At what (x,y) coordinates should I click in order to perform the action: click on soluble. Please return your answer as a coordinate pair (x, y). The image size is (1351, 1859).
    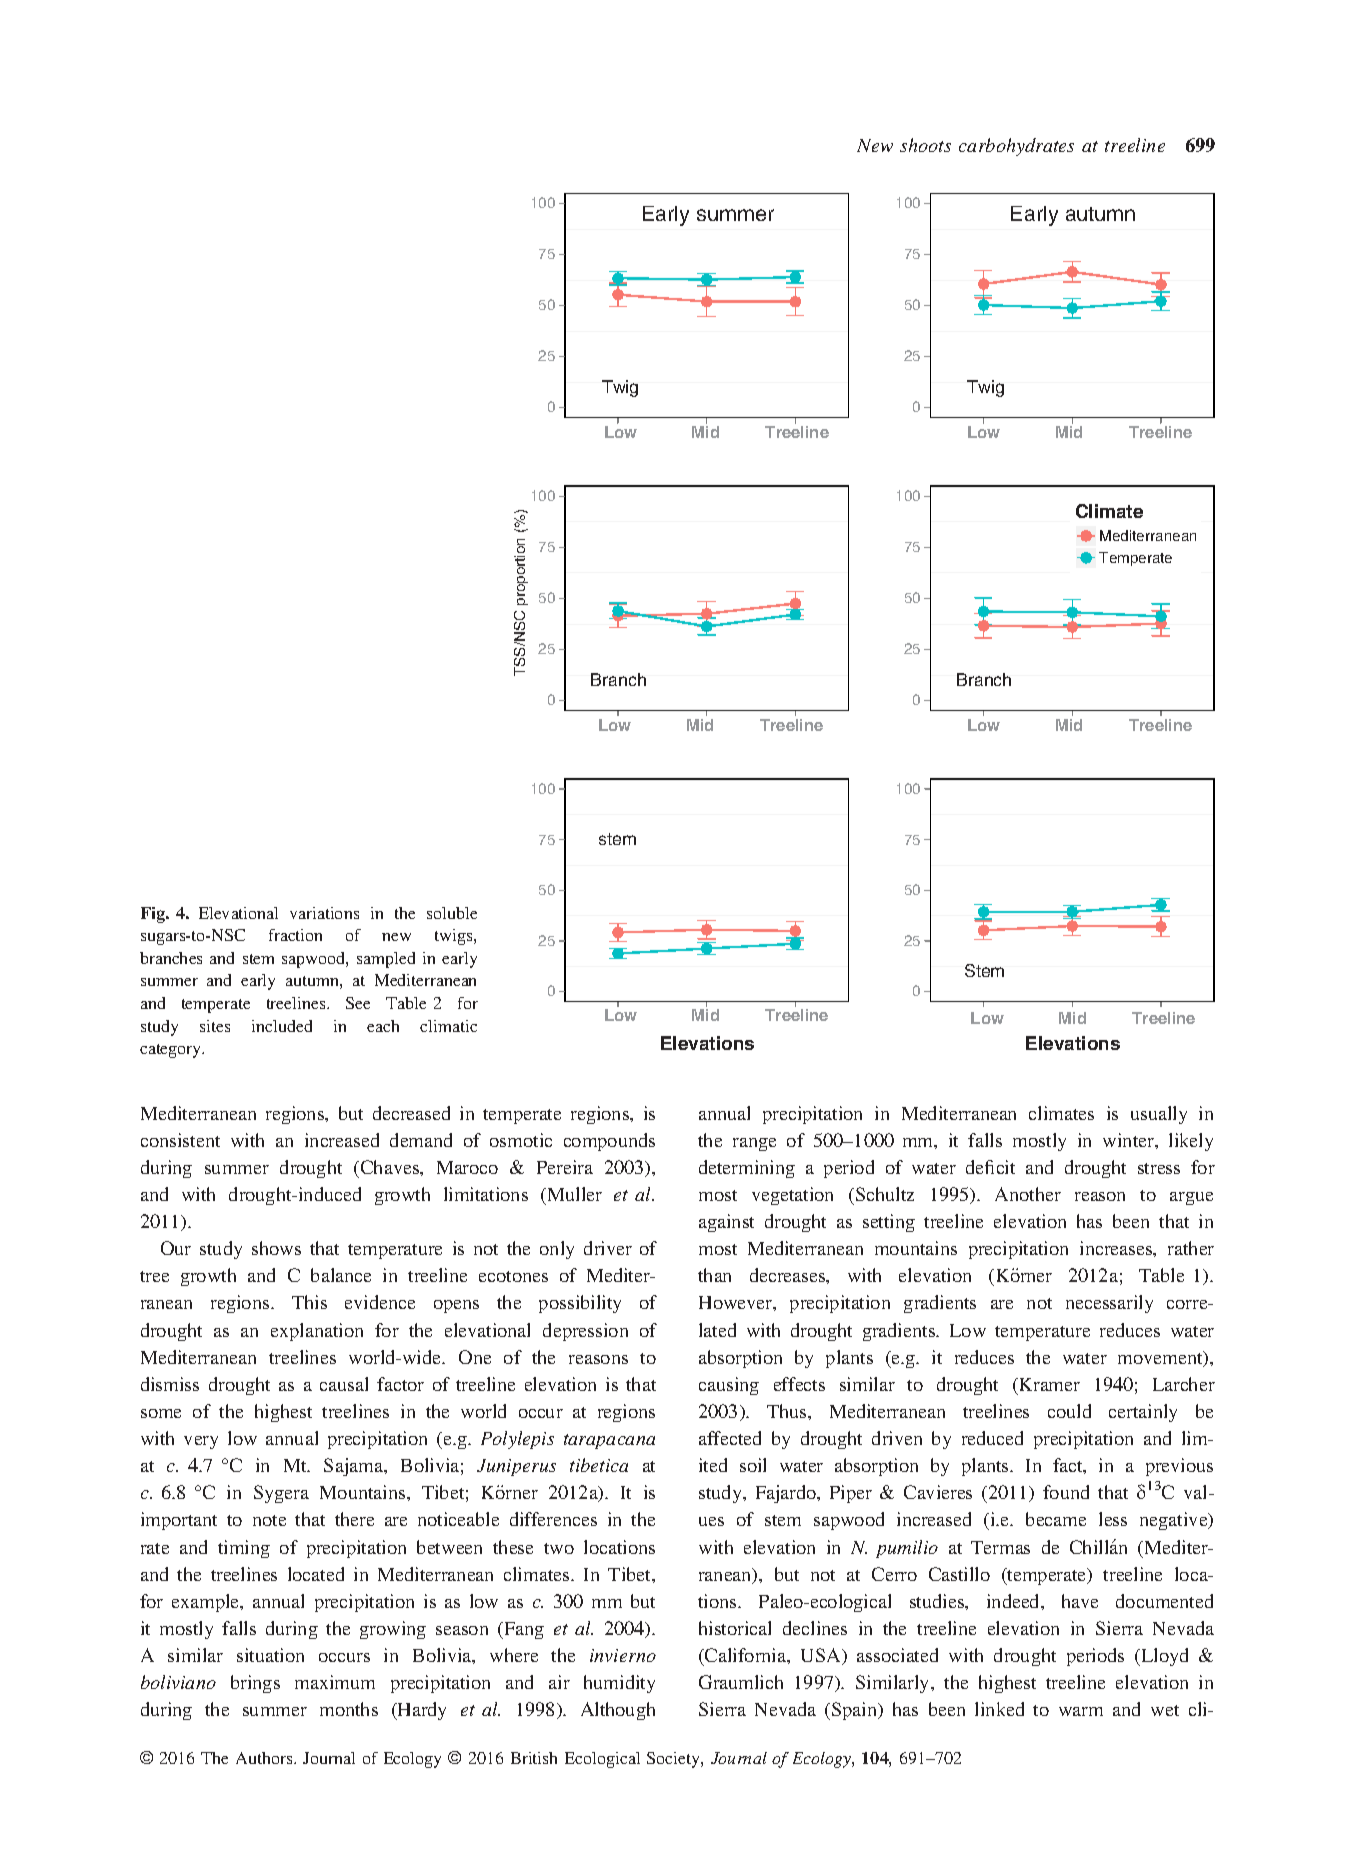
    Looking at the image, I should click on (452, 913).
